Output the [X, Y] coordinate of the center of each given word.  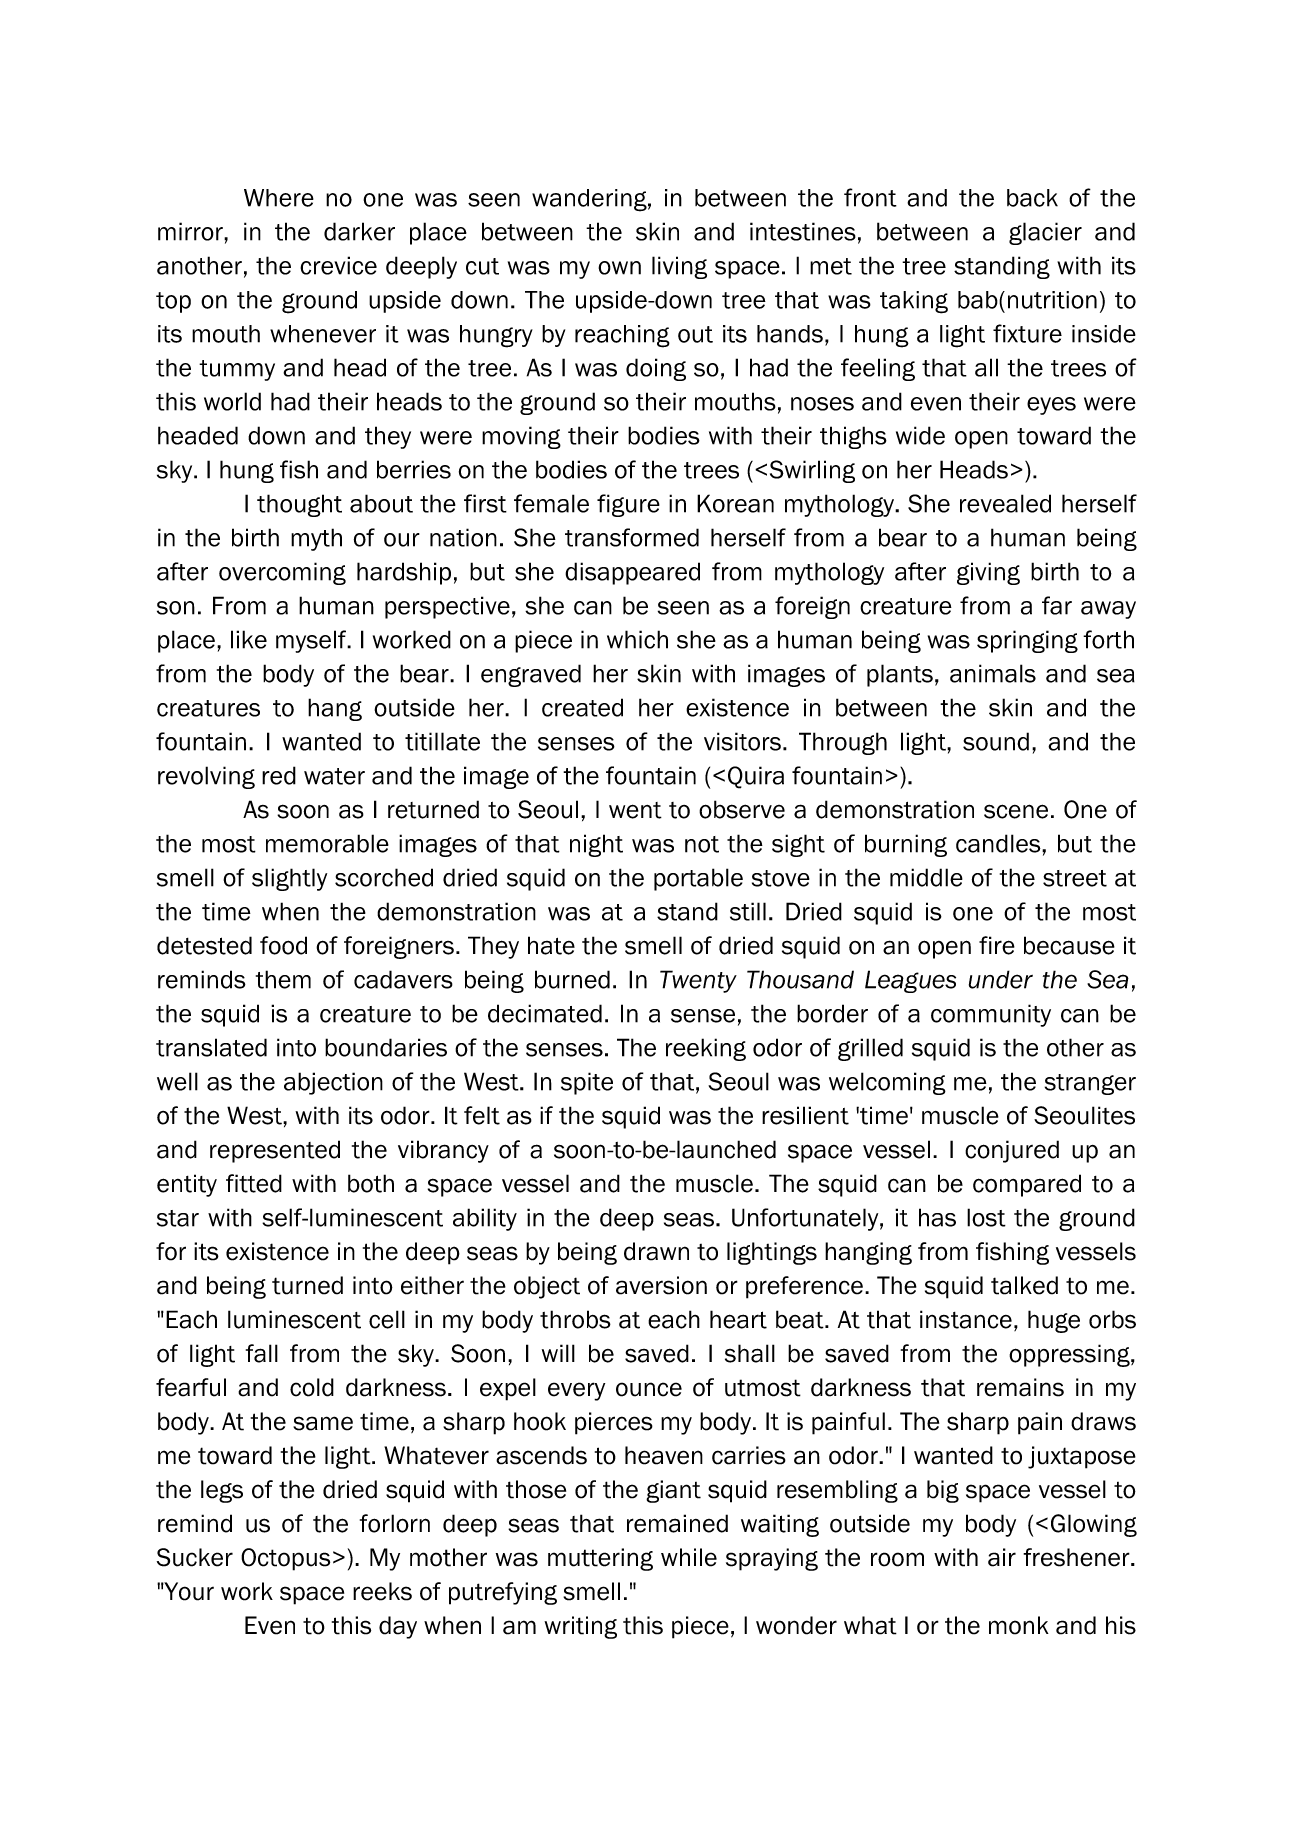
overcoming [282, 573]
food [283, 945]
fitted [254, 1183]
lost [986, 1217]
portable [698, 879]
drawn [656, 1251]
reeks [382, 1591]
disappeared [632, 573]
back [1032, 198]
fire [997, 945]
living [679, 267]
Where [279, 198]
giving [988, 573]
